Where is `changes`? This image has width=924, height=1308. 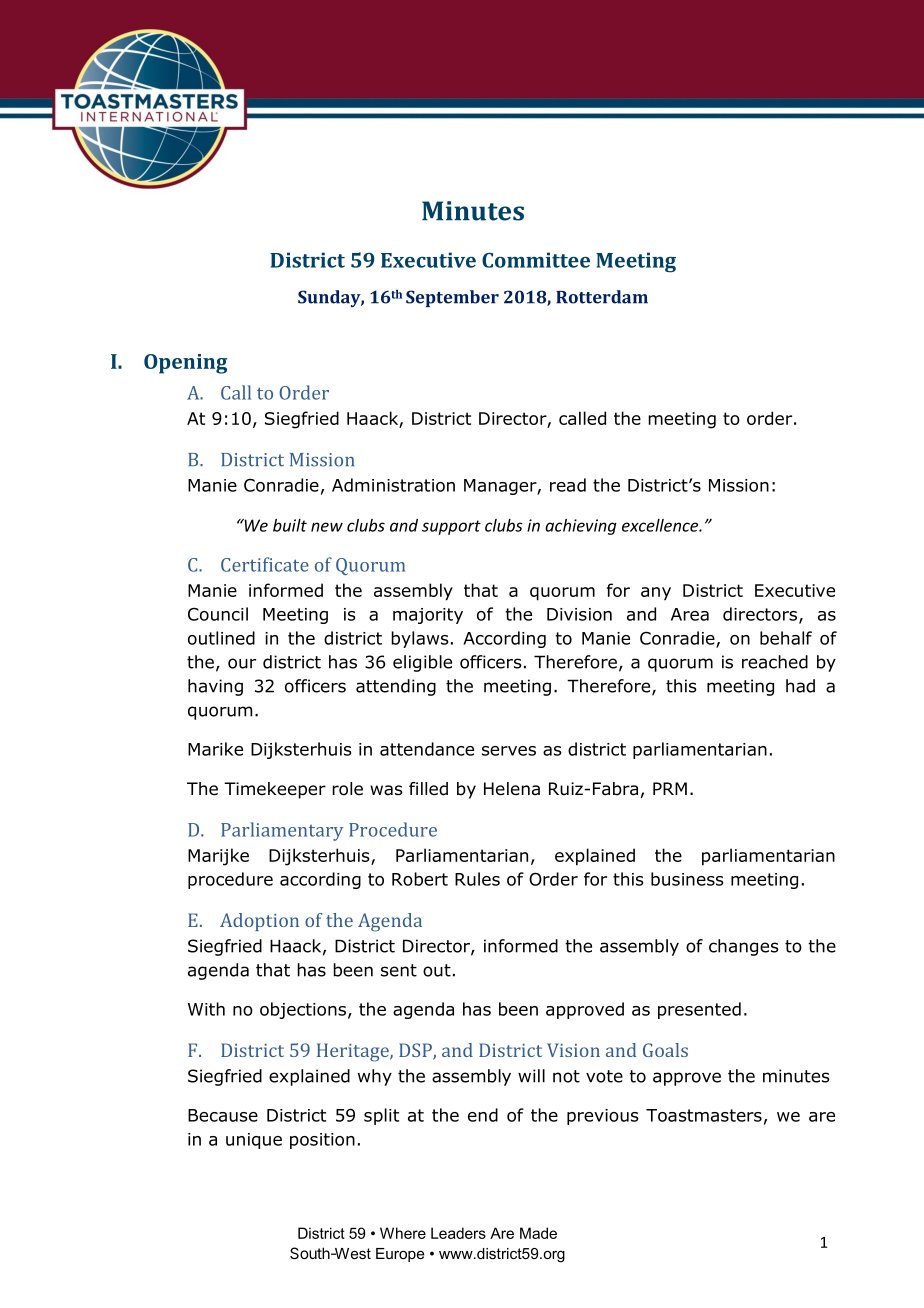 changes is located at coordinates (744, 947).
